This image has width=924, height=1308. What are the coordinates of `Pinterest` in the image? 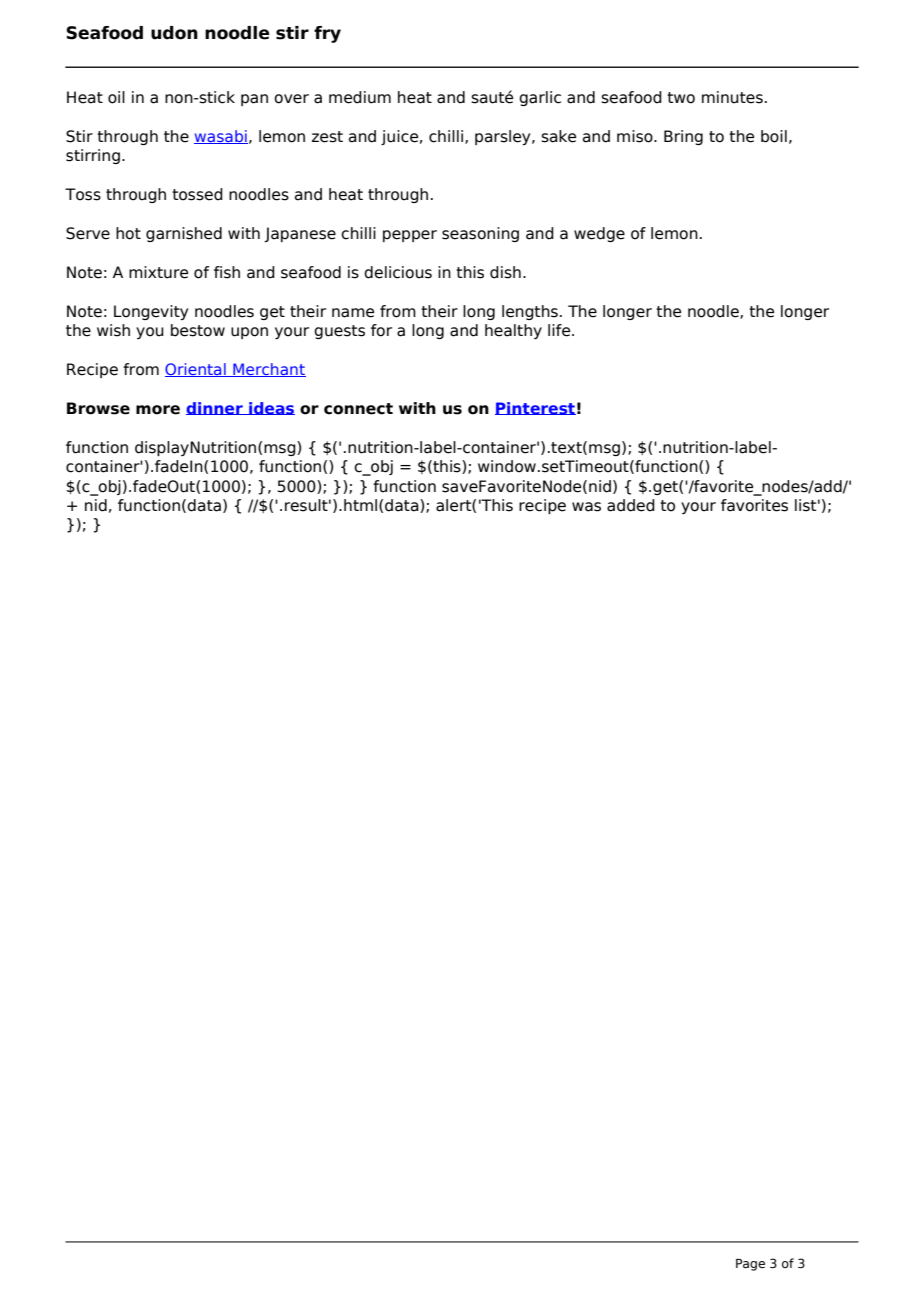 It's located at (535, 408).
